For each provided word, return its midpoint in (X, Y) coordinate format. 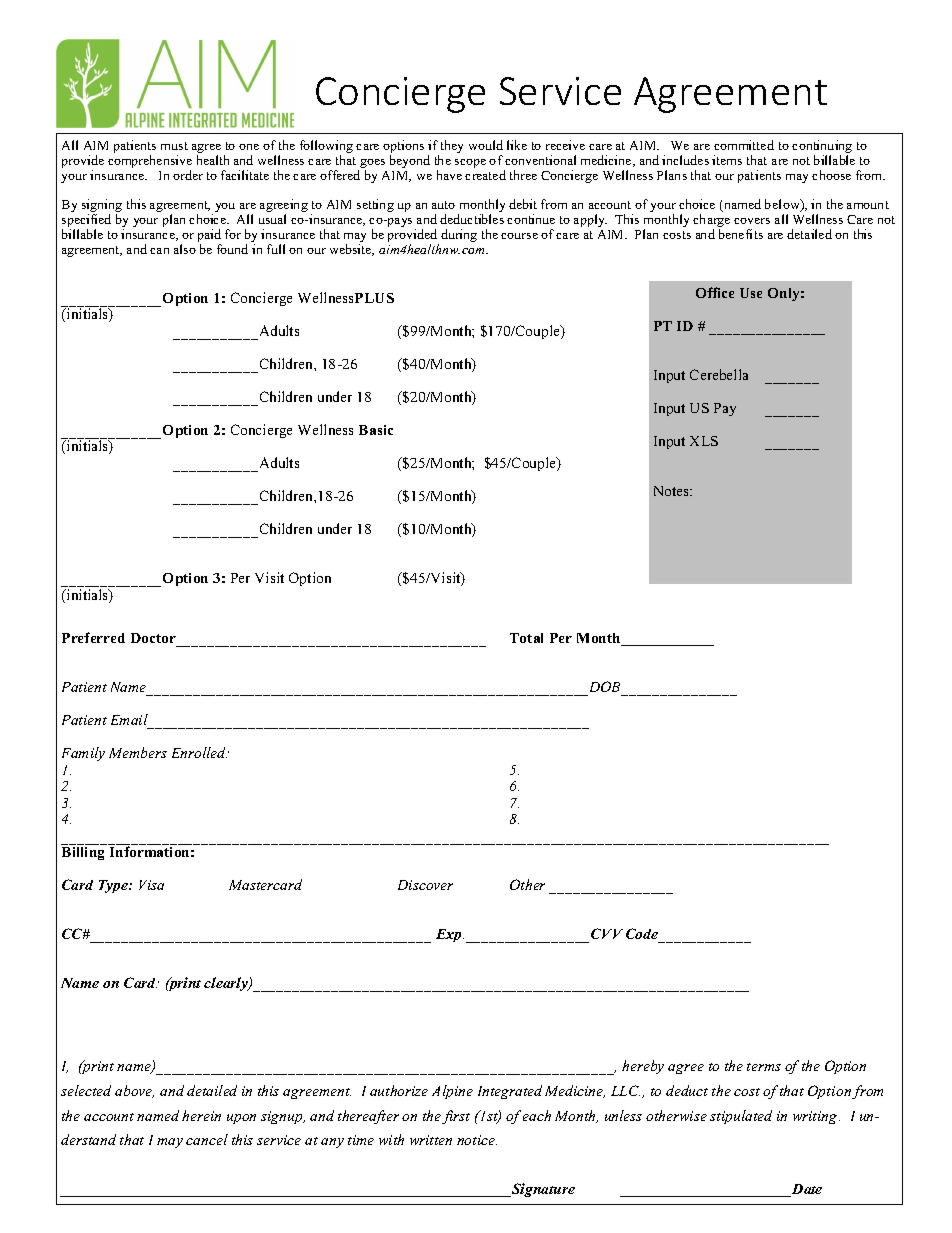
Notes (672, 491)
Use (751, 293)
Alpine (452, 1092)
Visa (151, 885)
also (185, 249)
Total (526, 638)
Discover (425, 885)
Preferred (93, 637)
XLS (704, 441)
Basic (376, 430)
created (485, 175)
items (727, 160)
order (188, 175)
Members (138, 752)
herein (201, 1115)
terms (764, 1067)
